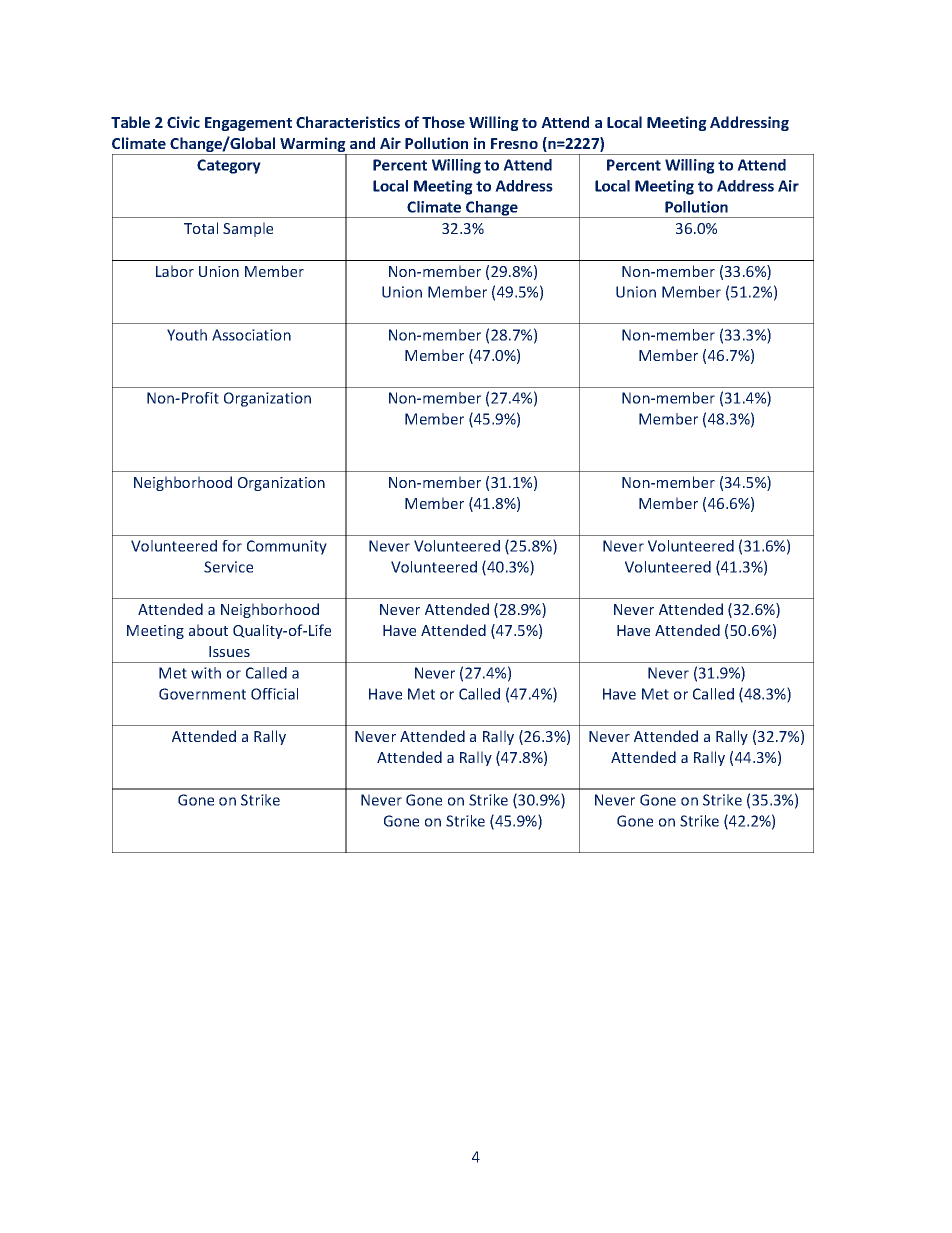 This image has width=952, height=1233. I want to click on Official, so click(274, 694).
